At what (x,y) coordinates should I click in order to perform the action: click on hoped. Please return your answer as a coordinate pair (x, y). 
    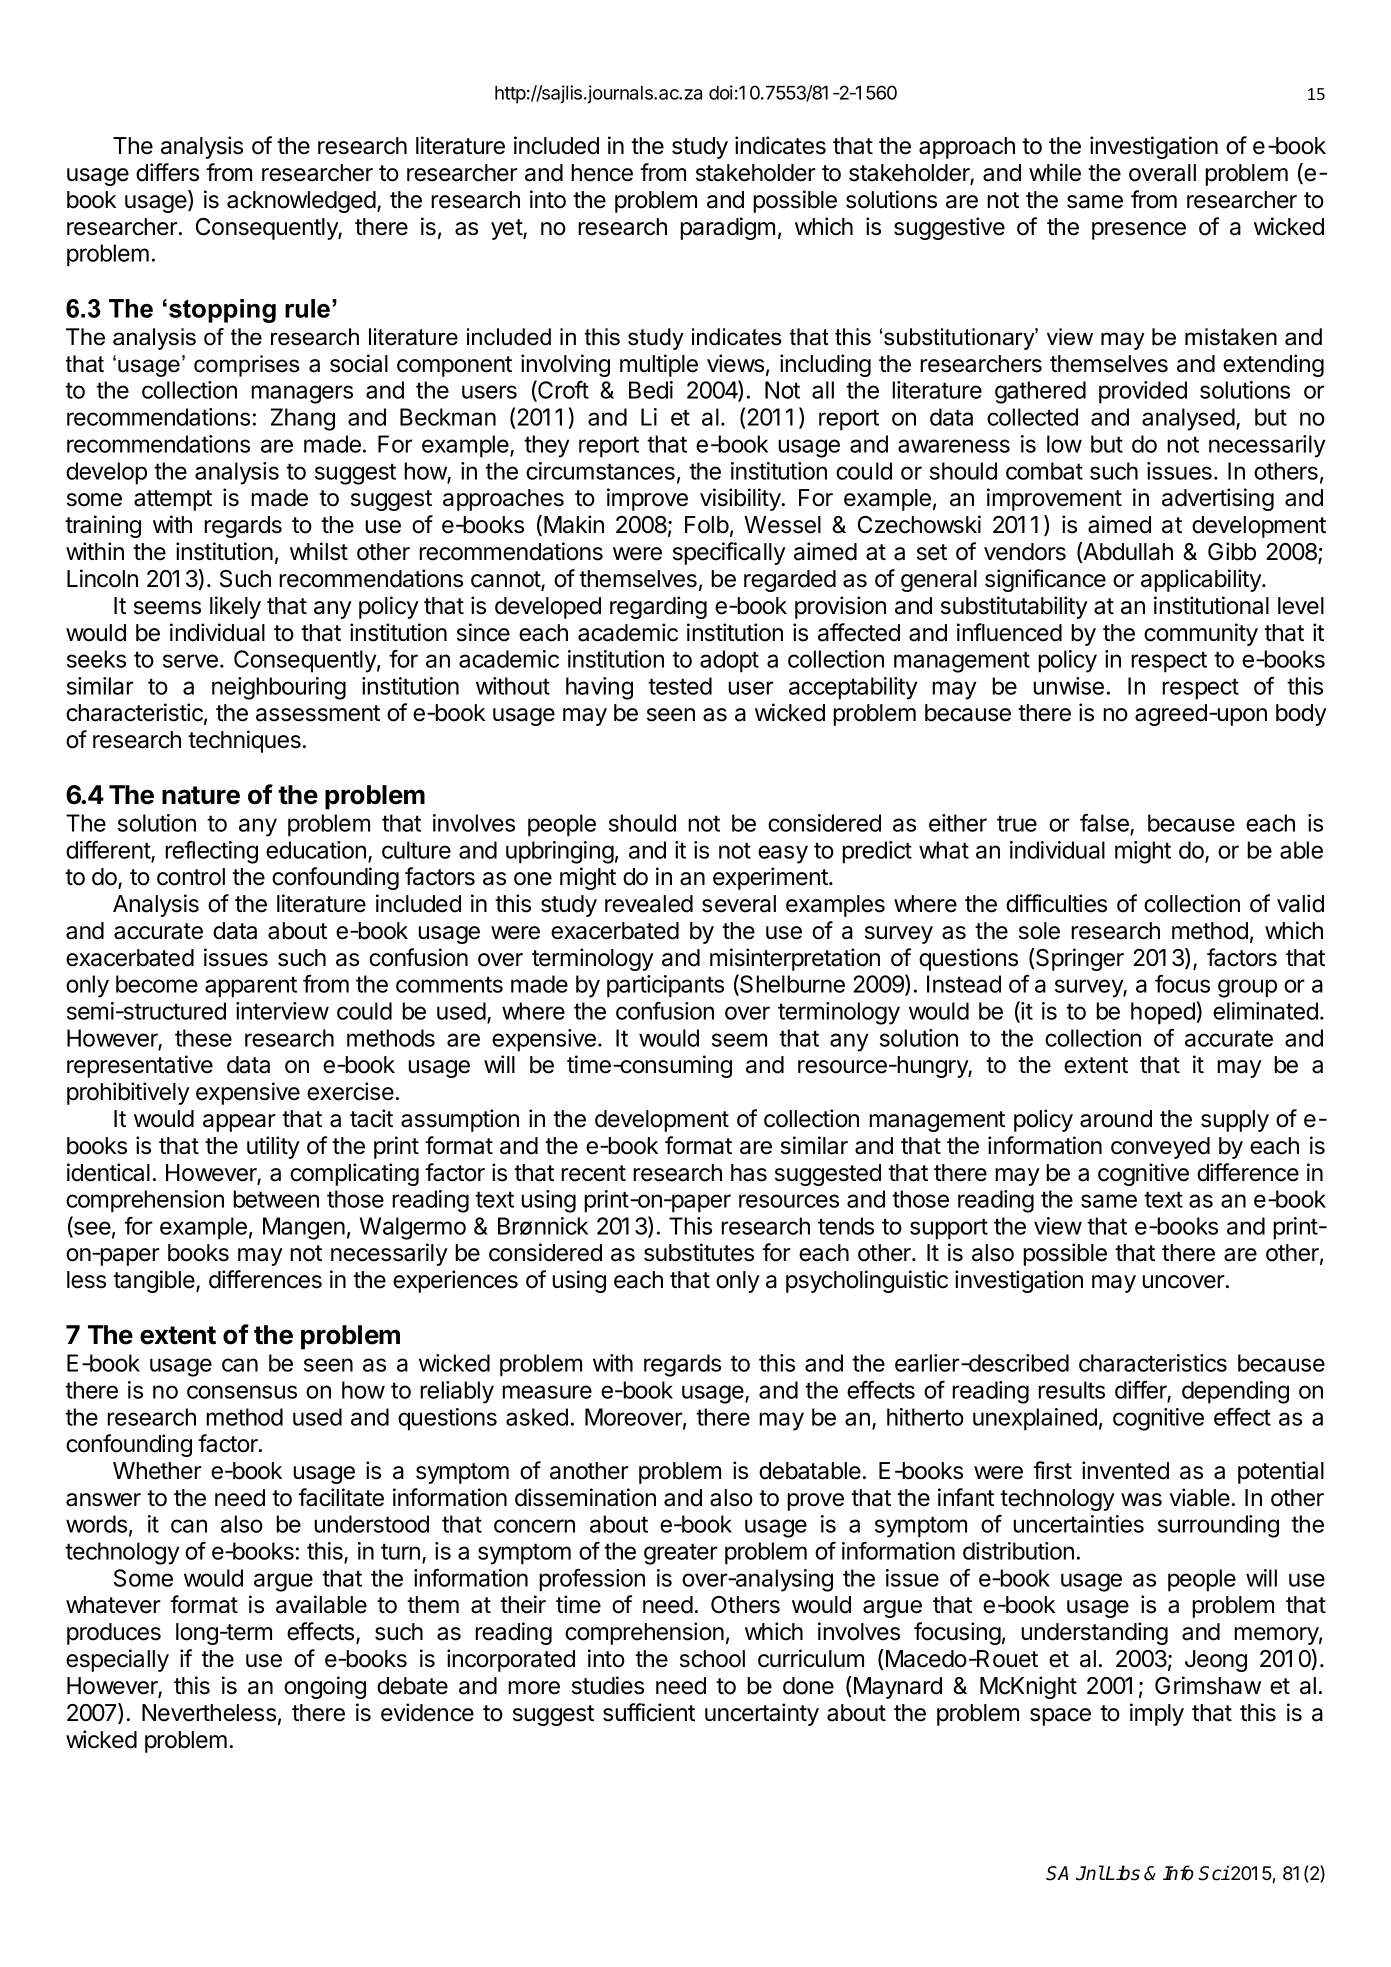
    Looking at the image, I should click on (1163, 1013).
